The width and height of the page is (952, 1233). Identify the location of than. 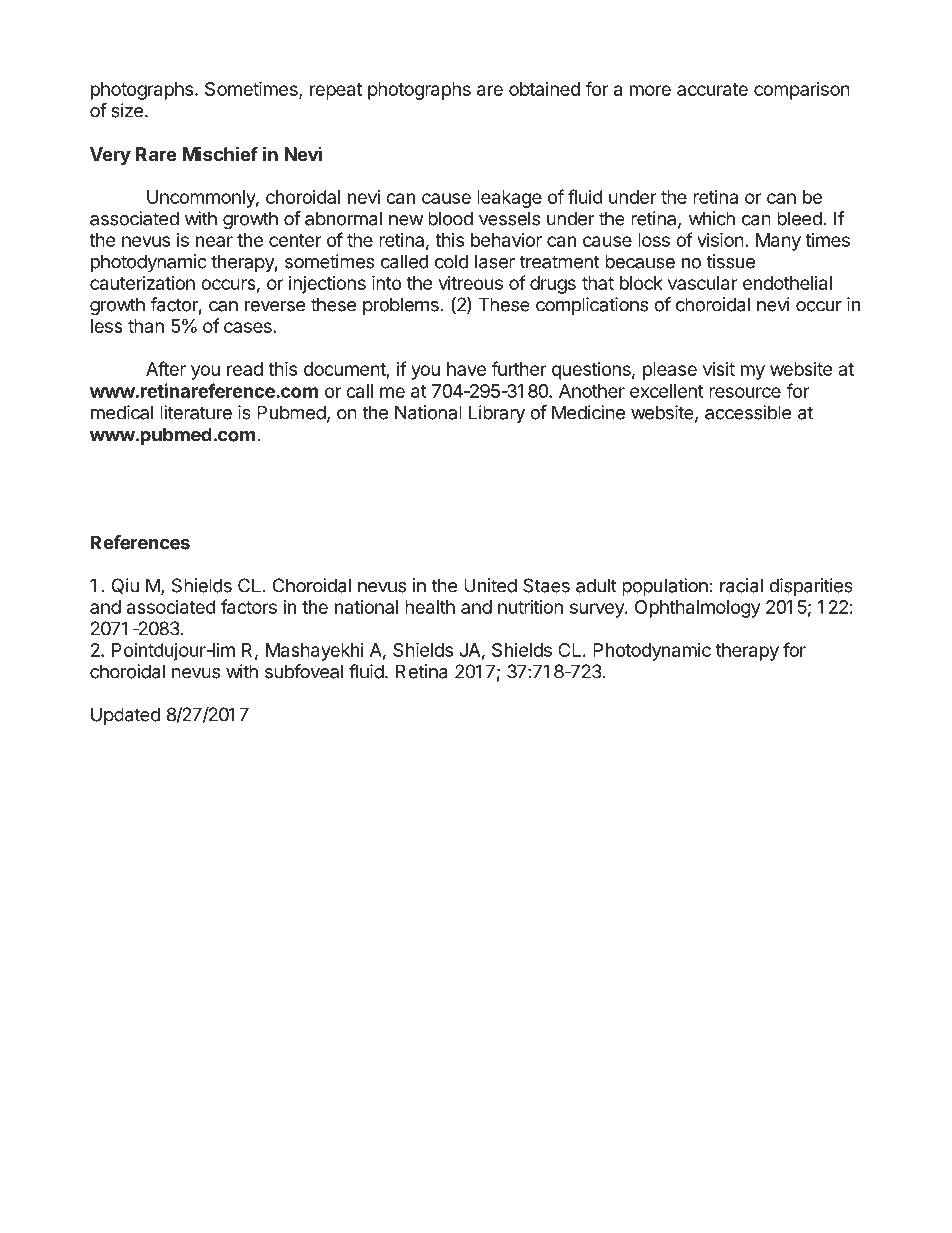
(146, 326).
